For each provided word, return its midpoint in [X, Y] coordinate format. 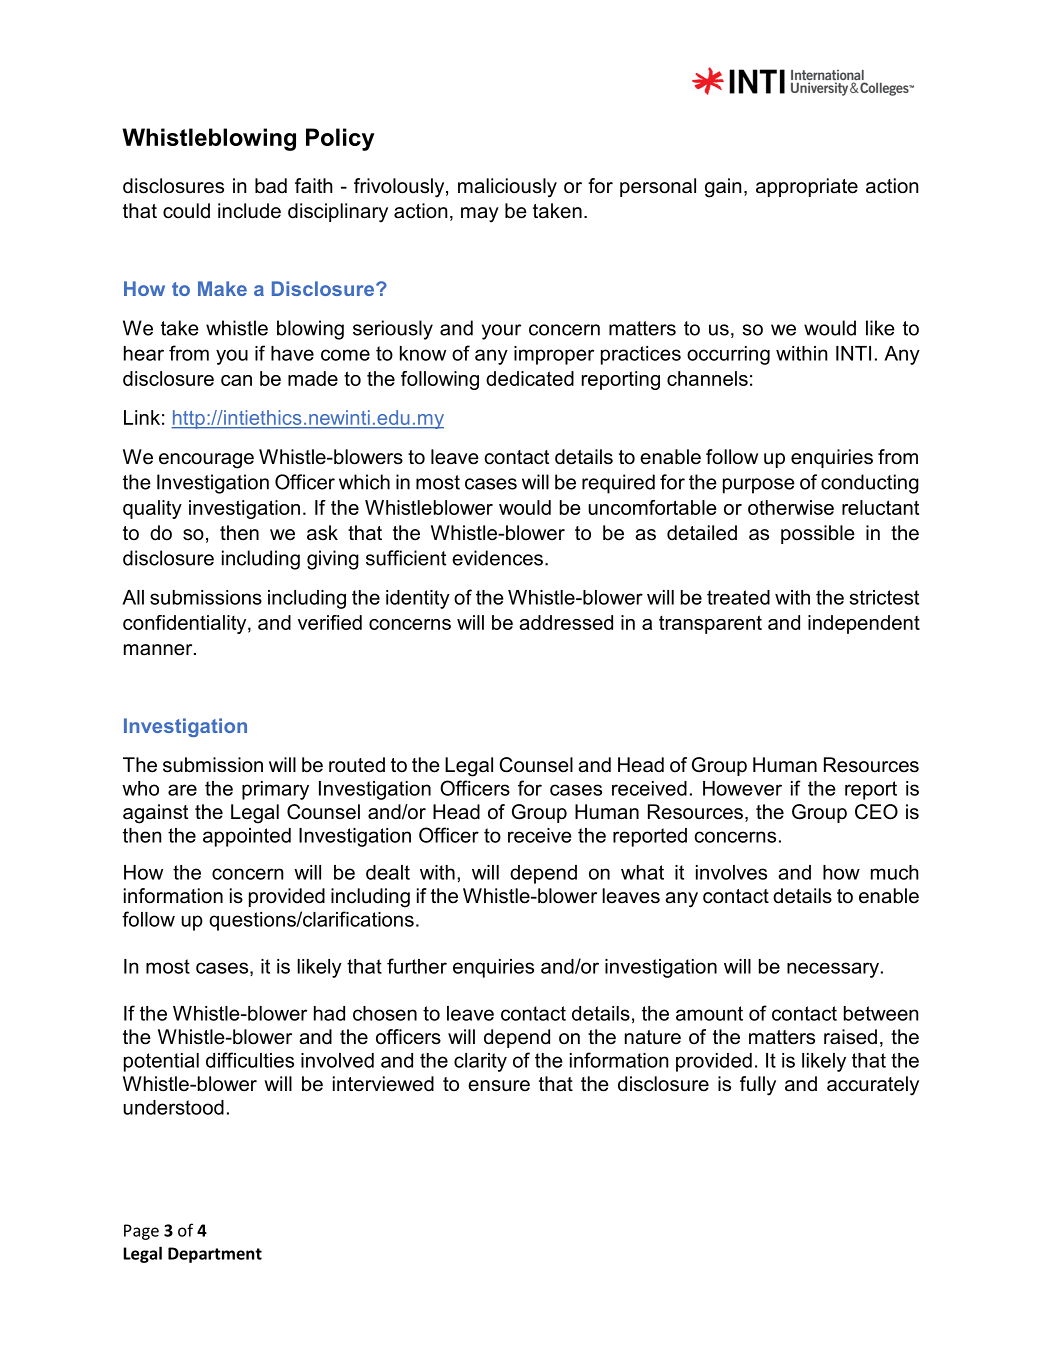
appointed [247, 837]
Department [215, 1255]
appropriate [807, 187]
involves [731, 872]
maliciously [507, 188]
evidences [497, 558]
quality [152, 509]
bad [271, 186]
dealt [388, 872]
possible [818, 534]
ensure [499, 1086]
